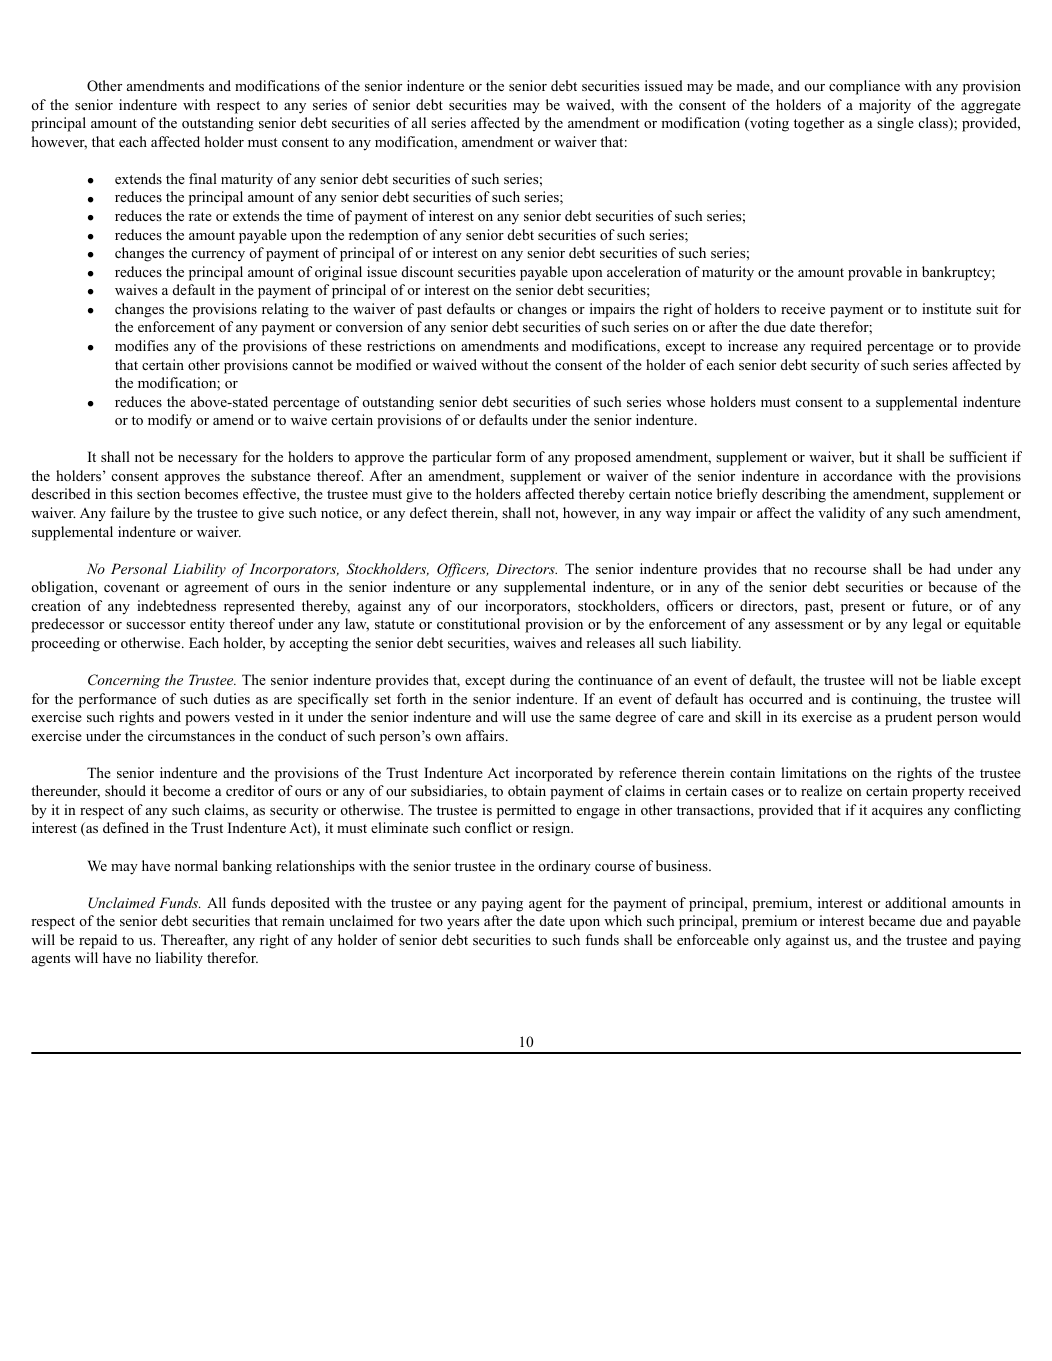 This page has height=1361, width=1052. I want to click on failure, so click(130, 512).
